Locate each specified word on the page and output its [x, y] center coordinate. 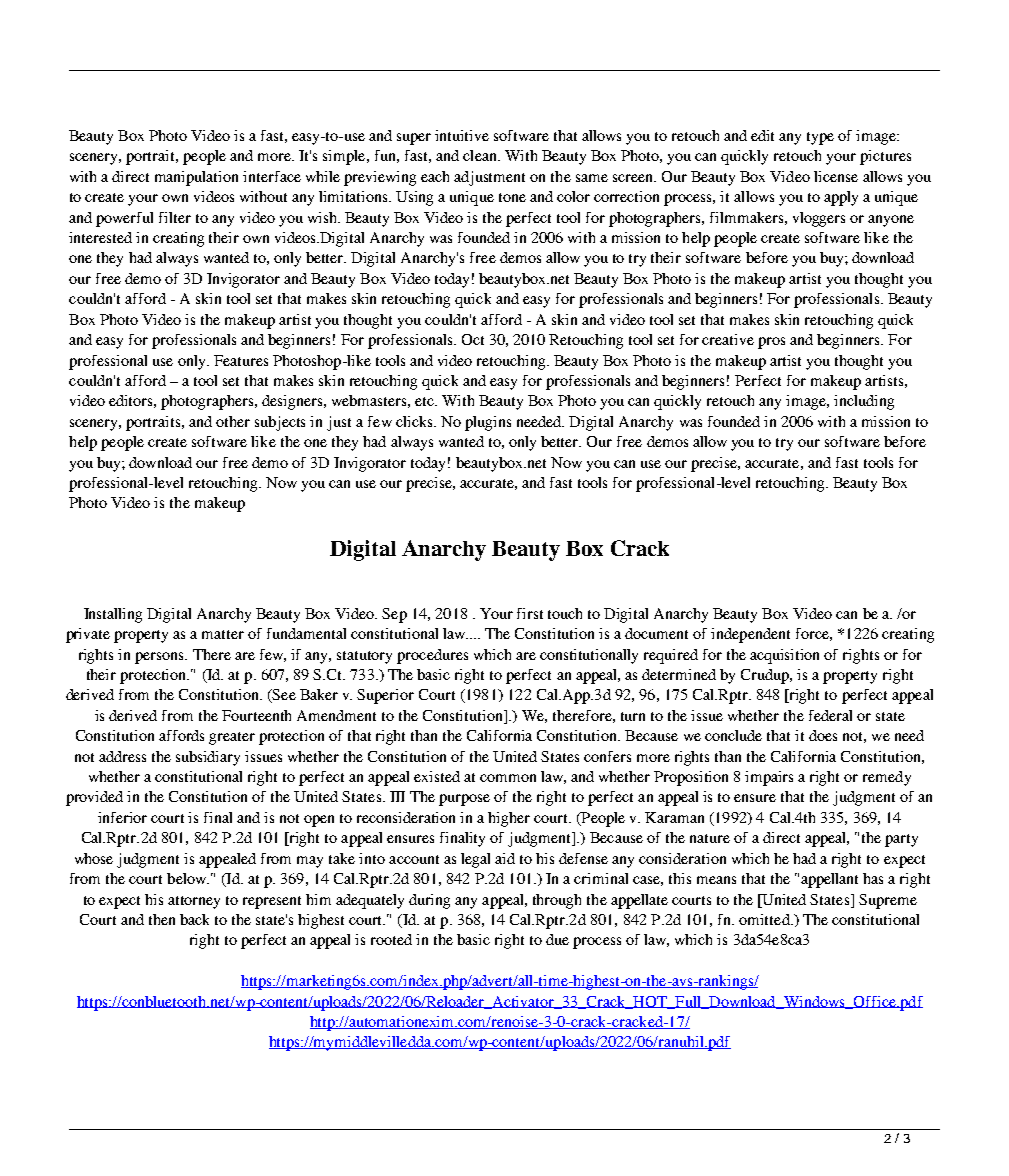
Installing [113, 615]
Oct [473, 339]
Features [241, 360]
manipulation [196, 178]
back [194, 919]
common [508, 778]
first [530, 613]
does [823, 735]
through [557, 901]
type [820, 138]
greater [232, 738]
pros [771, 343]
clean [481, 155]
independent [750, 635]
